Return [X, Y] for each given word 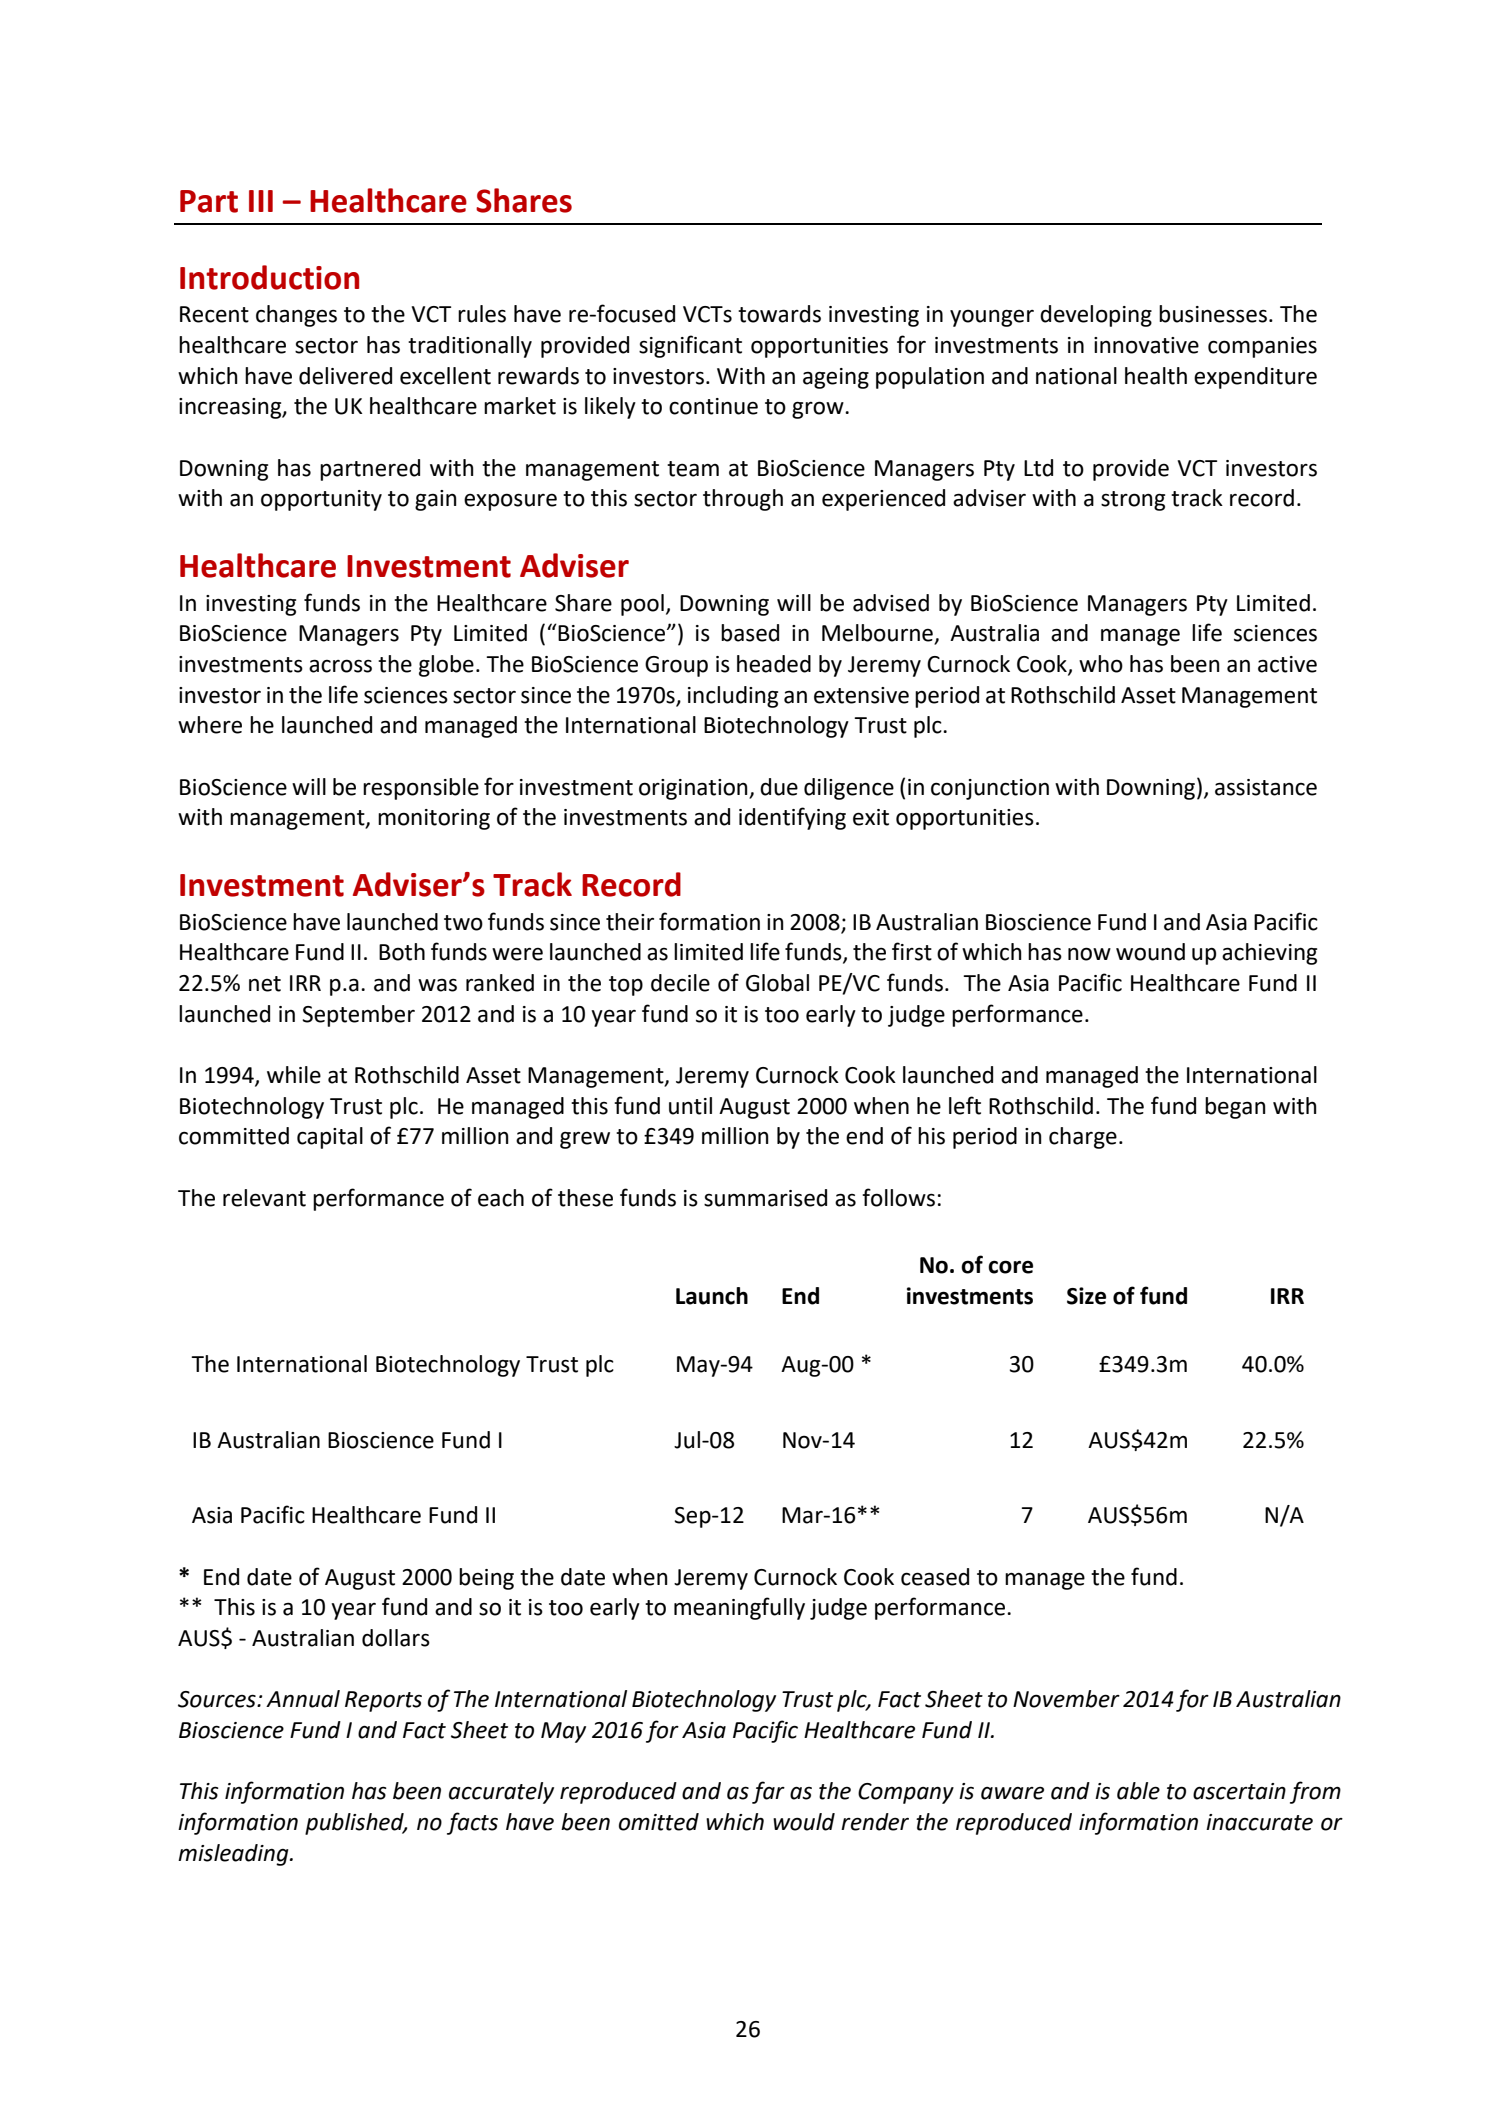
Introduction [269, 277]
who [1101, 664]
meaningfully [739, 1608]
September [358, 1016]
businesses [1213, 314]
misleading [234, 1855]
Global [777, 983]
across [340, 666]
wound [1150, 952]
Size [1086, 1296]
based [750, 633]
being [486, 1579]
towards [779, 314]
